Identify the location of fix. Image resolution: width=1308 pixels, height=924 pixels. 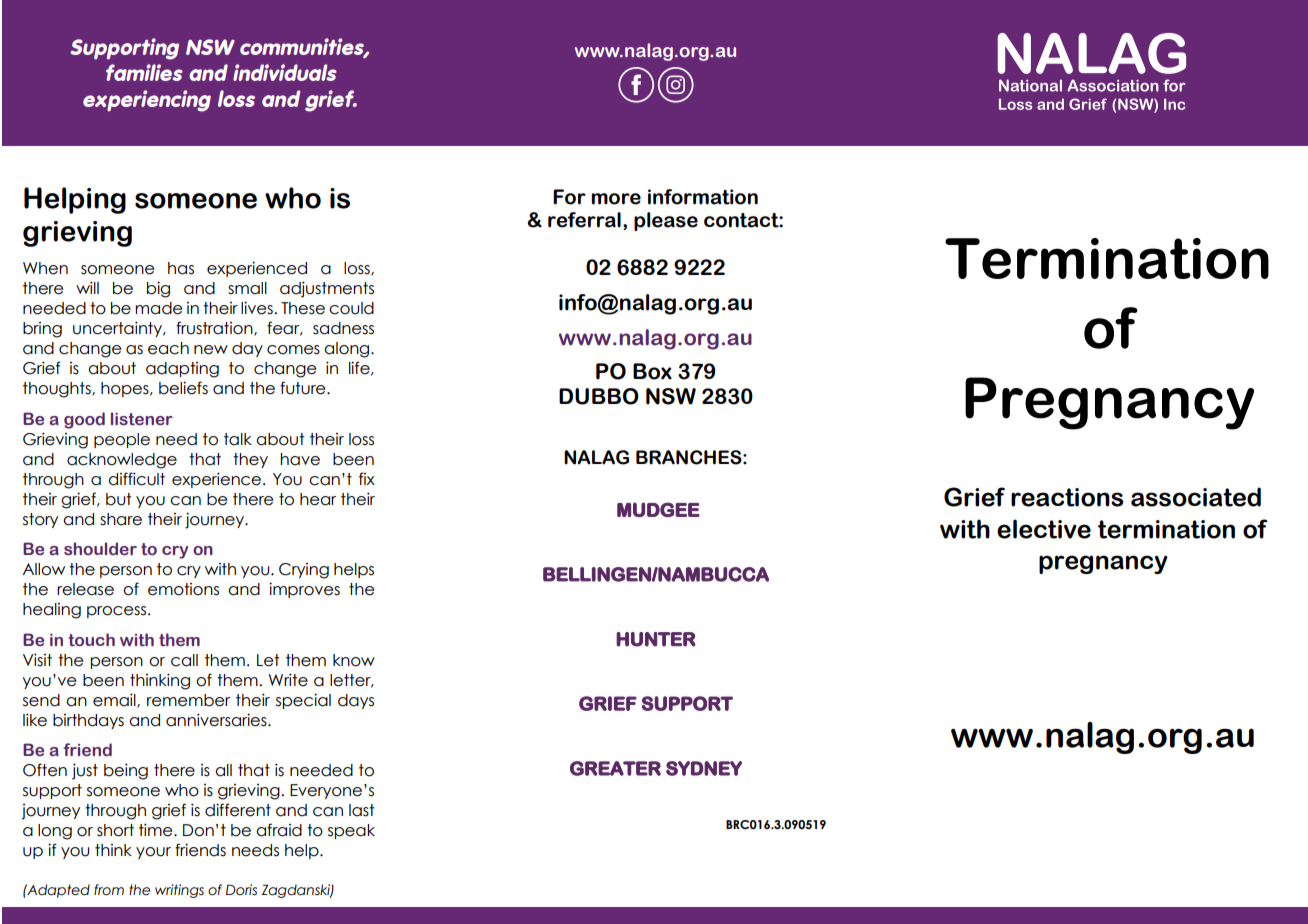
(367, 478).
